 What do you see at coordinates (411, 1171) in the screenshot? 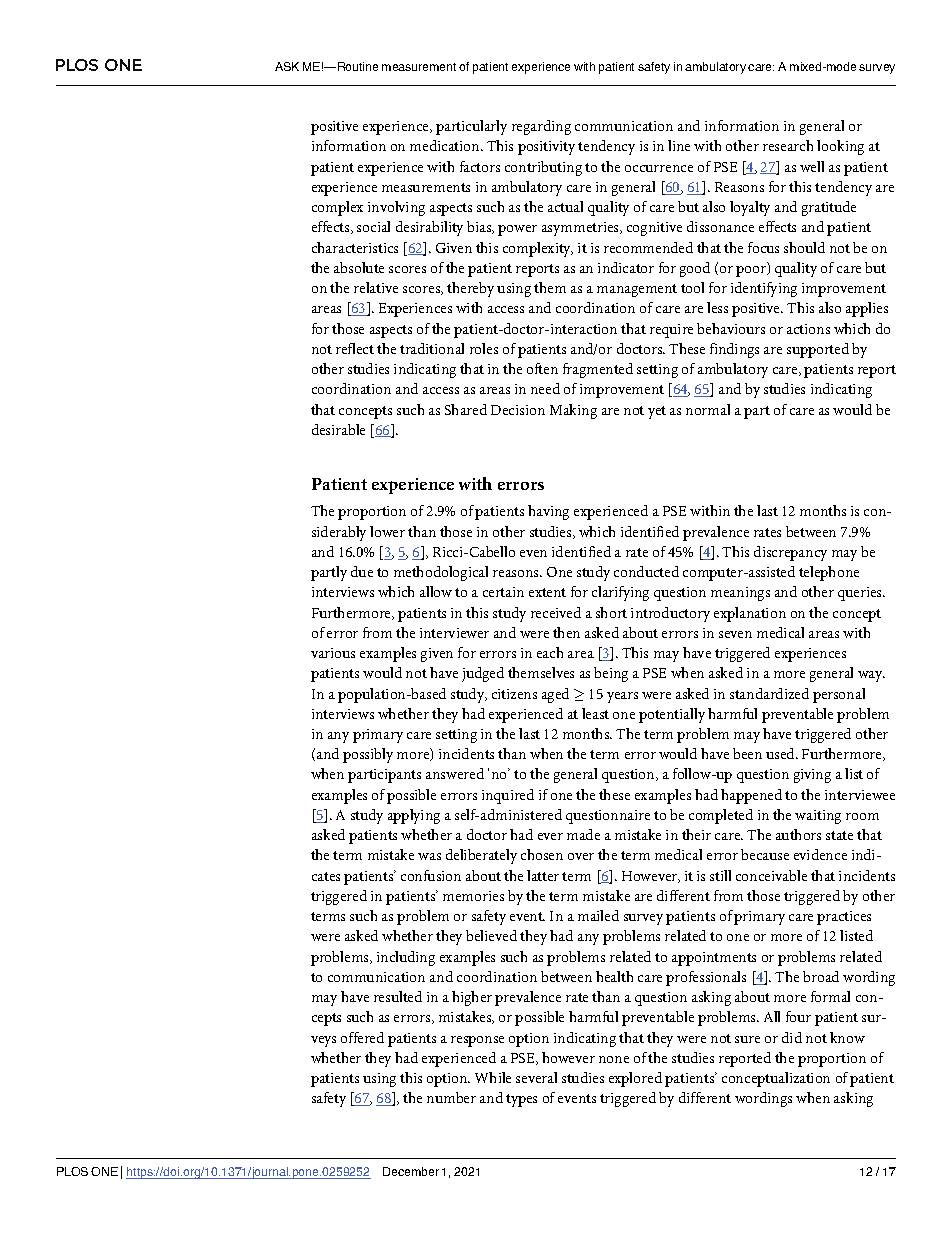
I see `December` at bounding box center [411, 1171].
